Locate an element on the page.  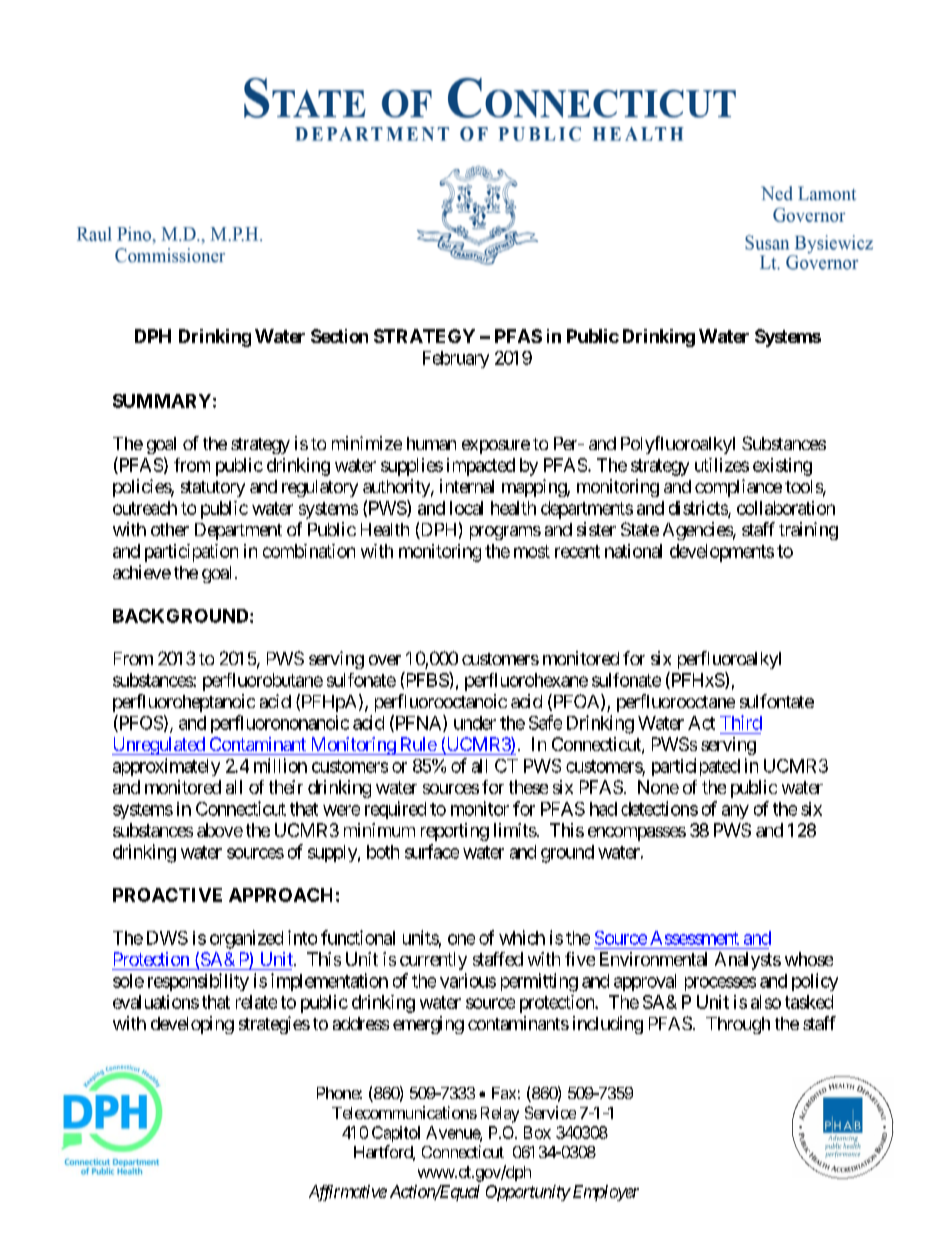
training is located at coordinates (808, 531).
